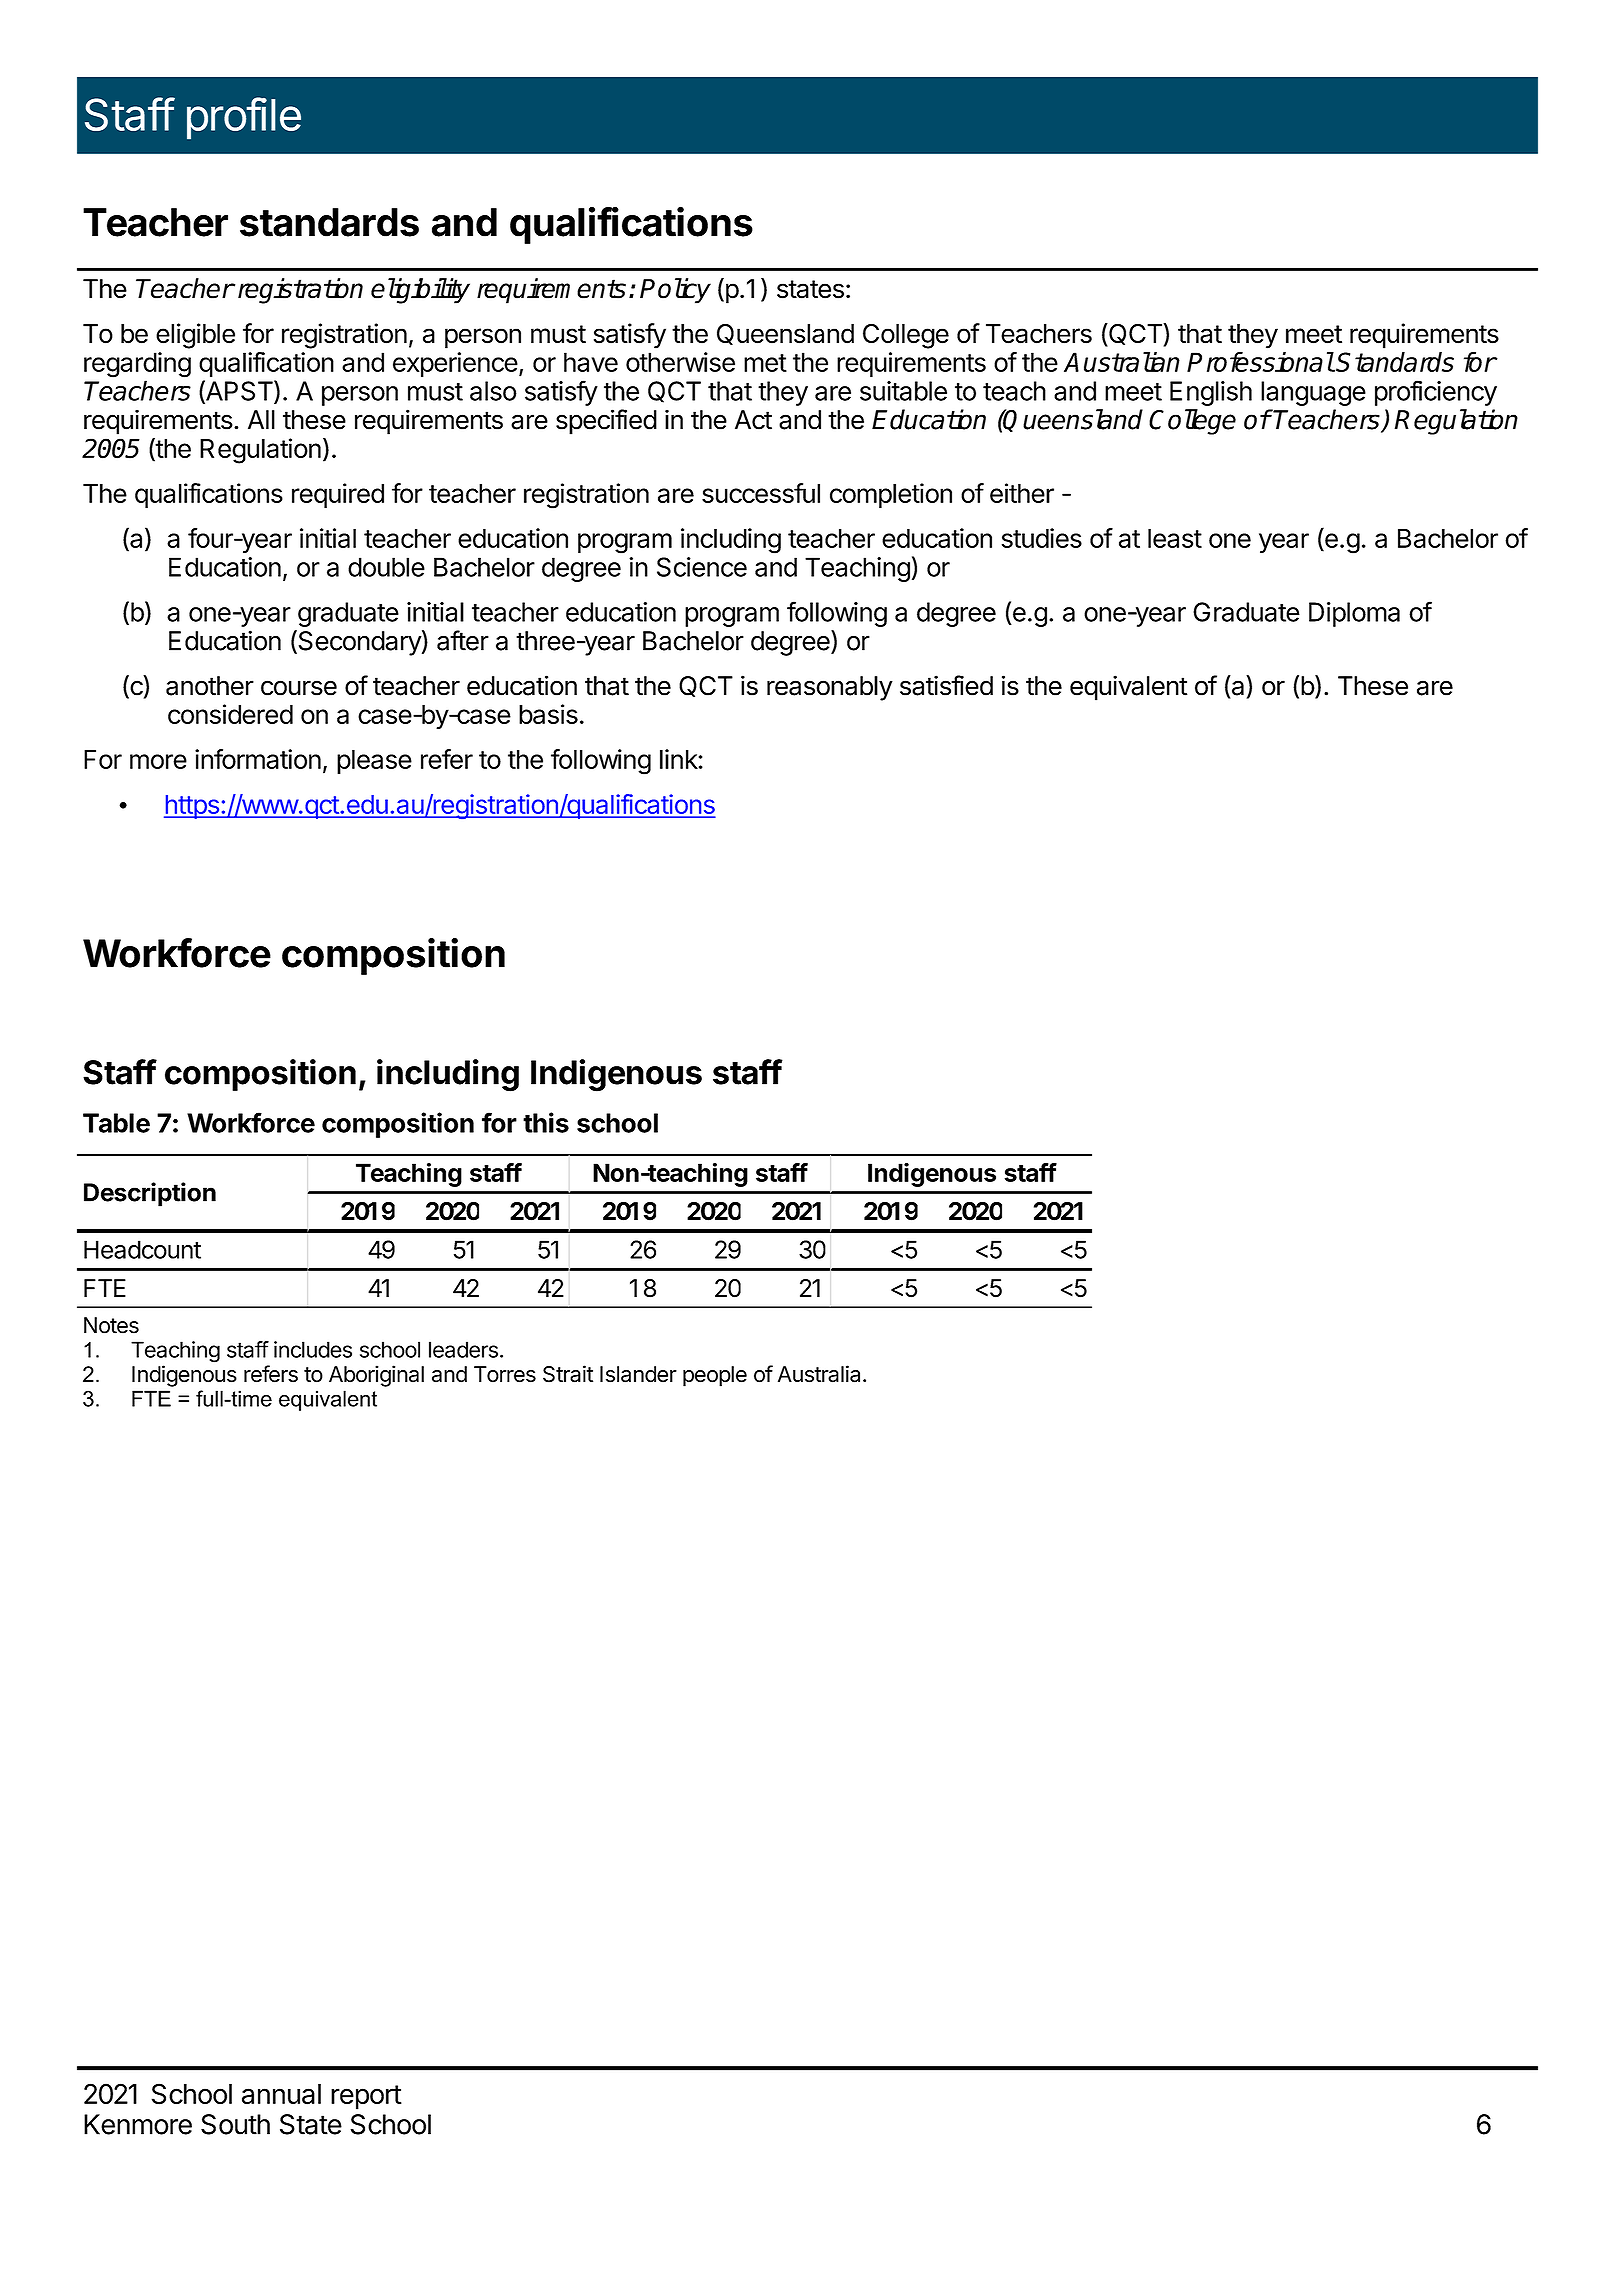  What do you see at coordinates (281, 2094) in the screenshot?
I see `annual` at bounding box center [281, 2094].
